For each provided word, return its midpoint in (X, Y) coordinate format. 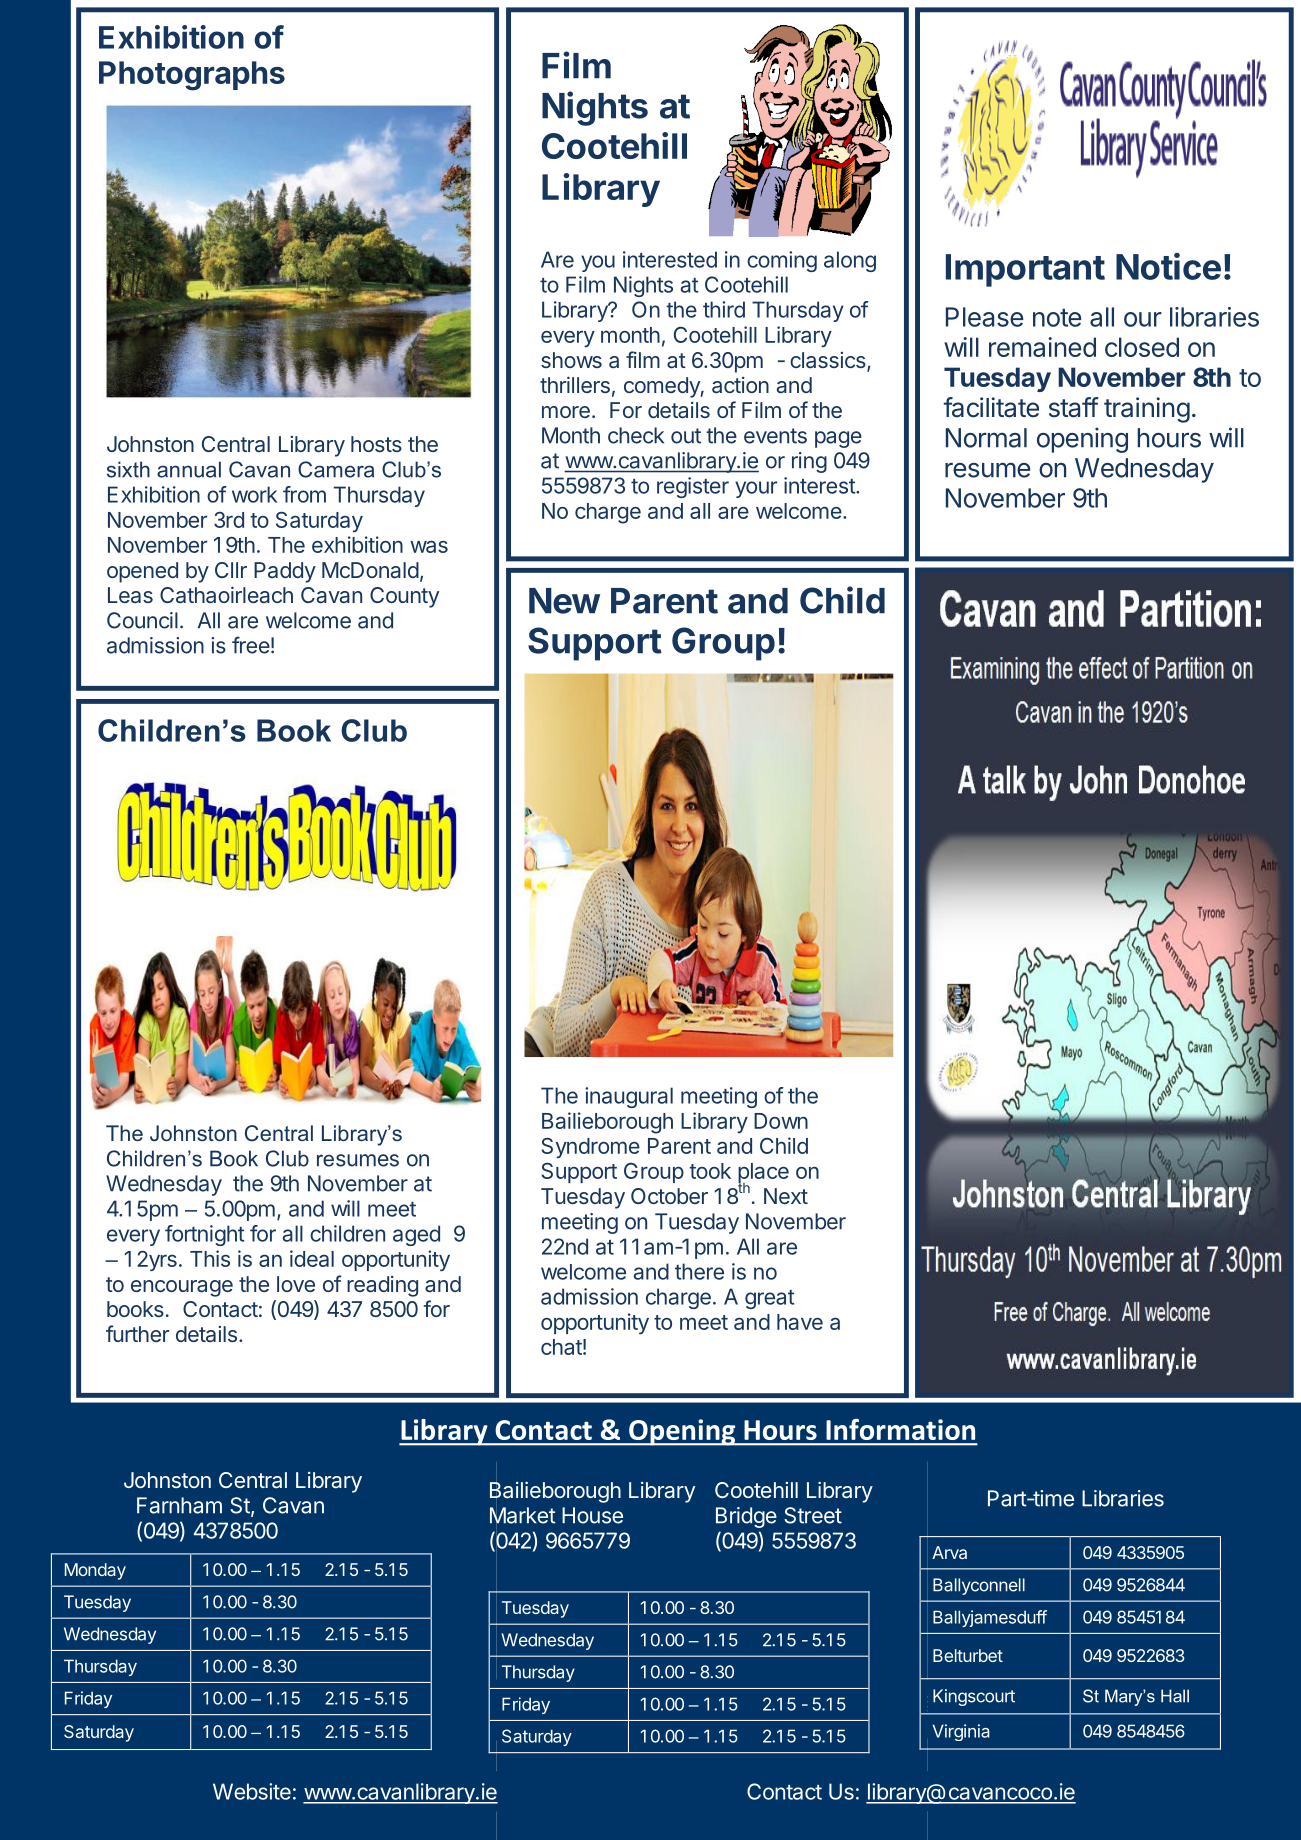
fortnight (204, 1235)
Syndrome (590, 1148)
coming (782, 261)
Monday (95, 1571)
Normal (986, 438)
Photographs (192, 76)
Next (786, 1196)
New (564, 601)
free (251, 645)
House (592, 1515)
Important (1025, 270)
